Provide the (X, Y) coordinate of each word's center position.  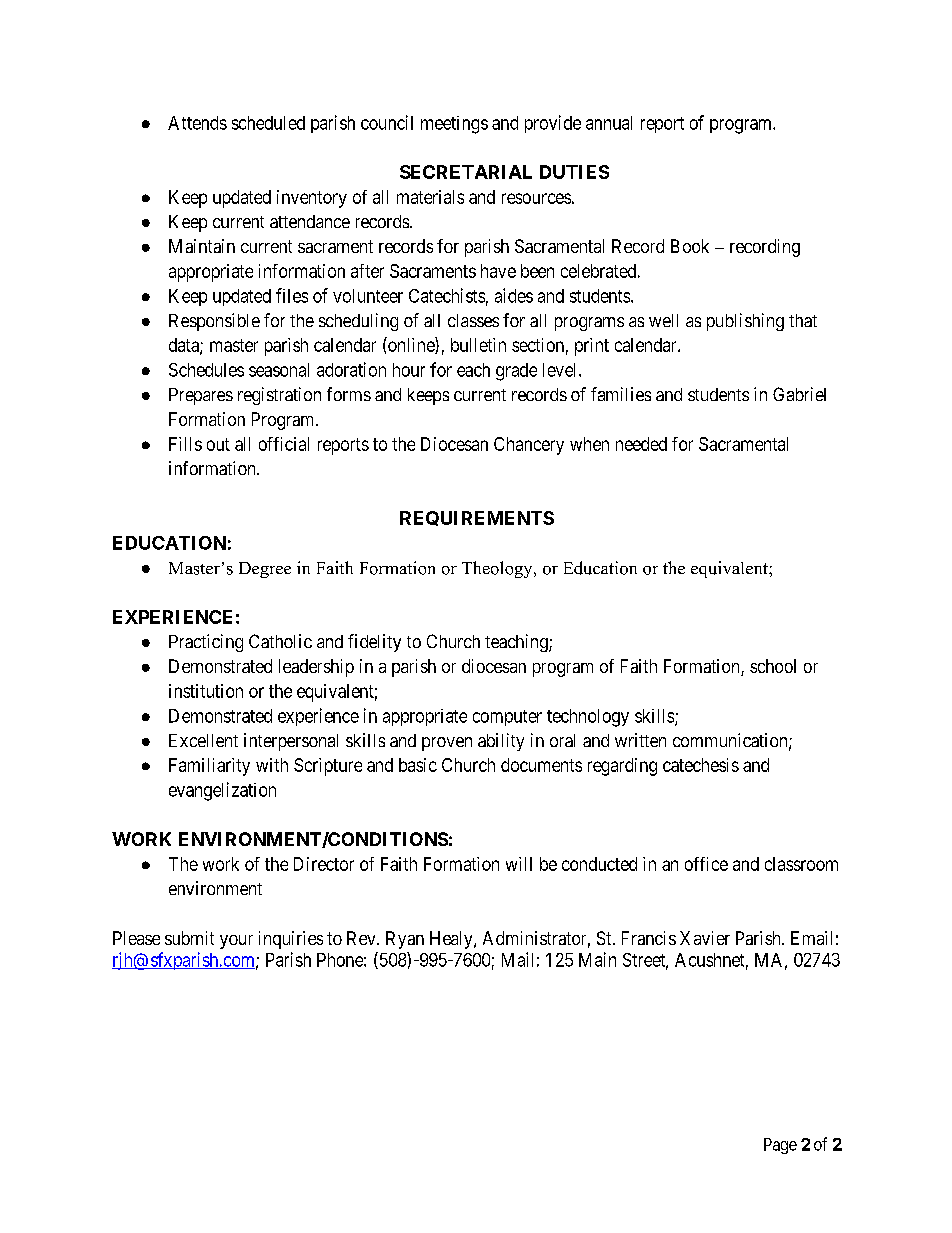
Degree (265, 570)
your (236, 942)
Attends (197, 123)
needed (641, 444)
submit (189, 938)
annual (609, 123)
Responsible (214, 322)
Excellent (203, 740)
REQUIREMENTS (477, 518)
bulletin (478, 345)
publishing (745, 322)
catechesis (701, 765)
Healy (452, 940)
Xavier (705, 938)
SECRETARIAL (466, 172)
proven (447, 744)
